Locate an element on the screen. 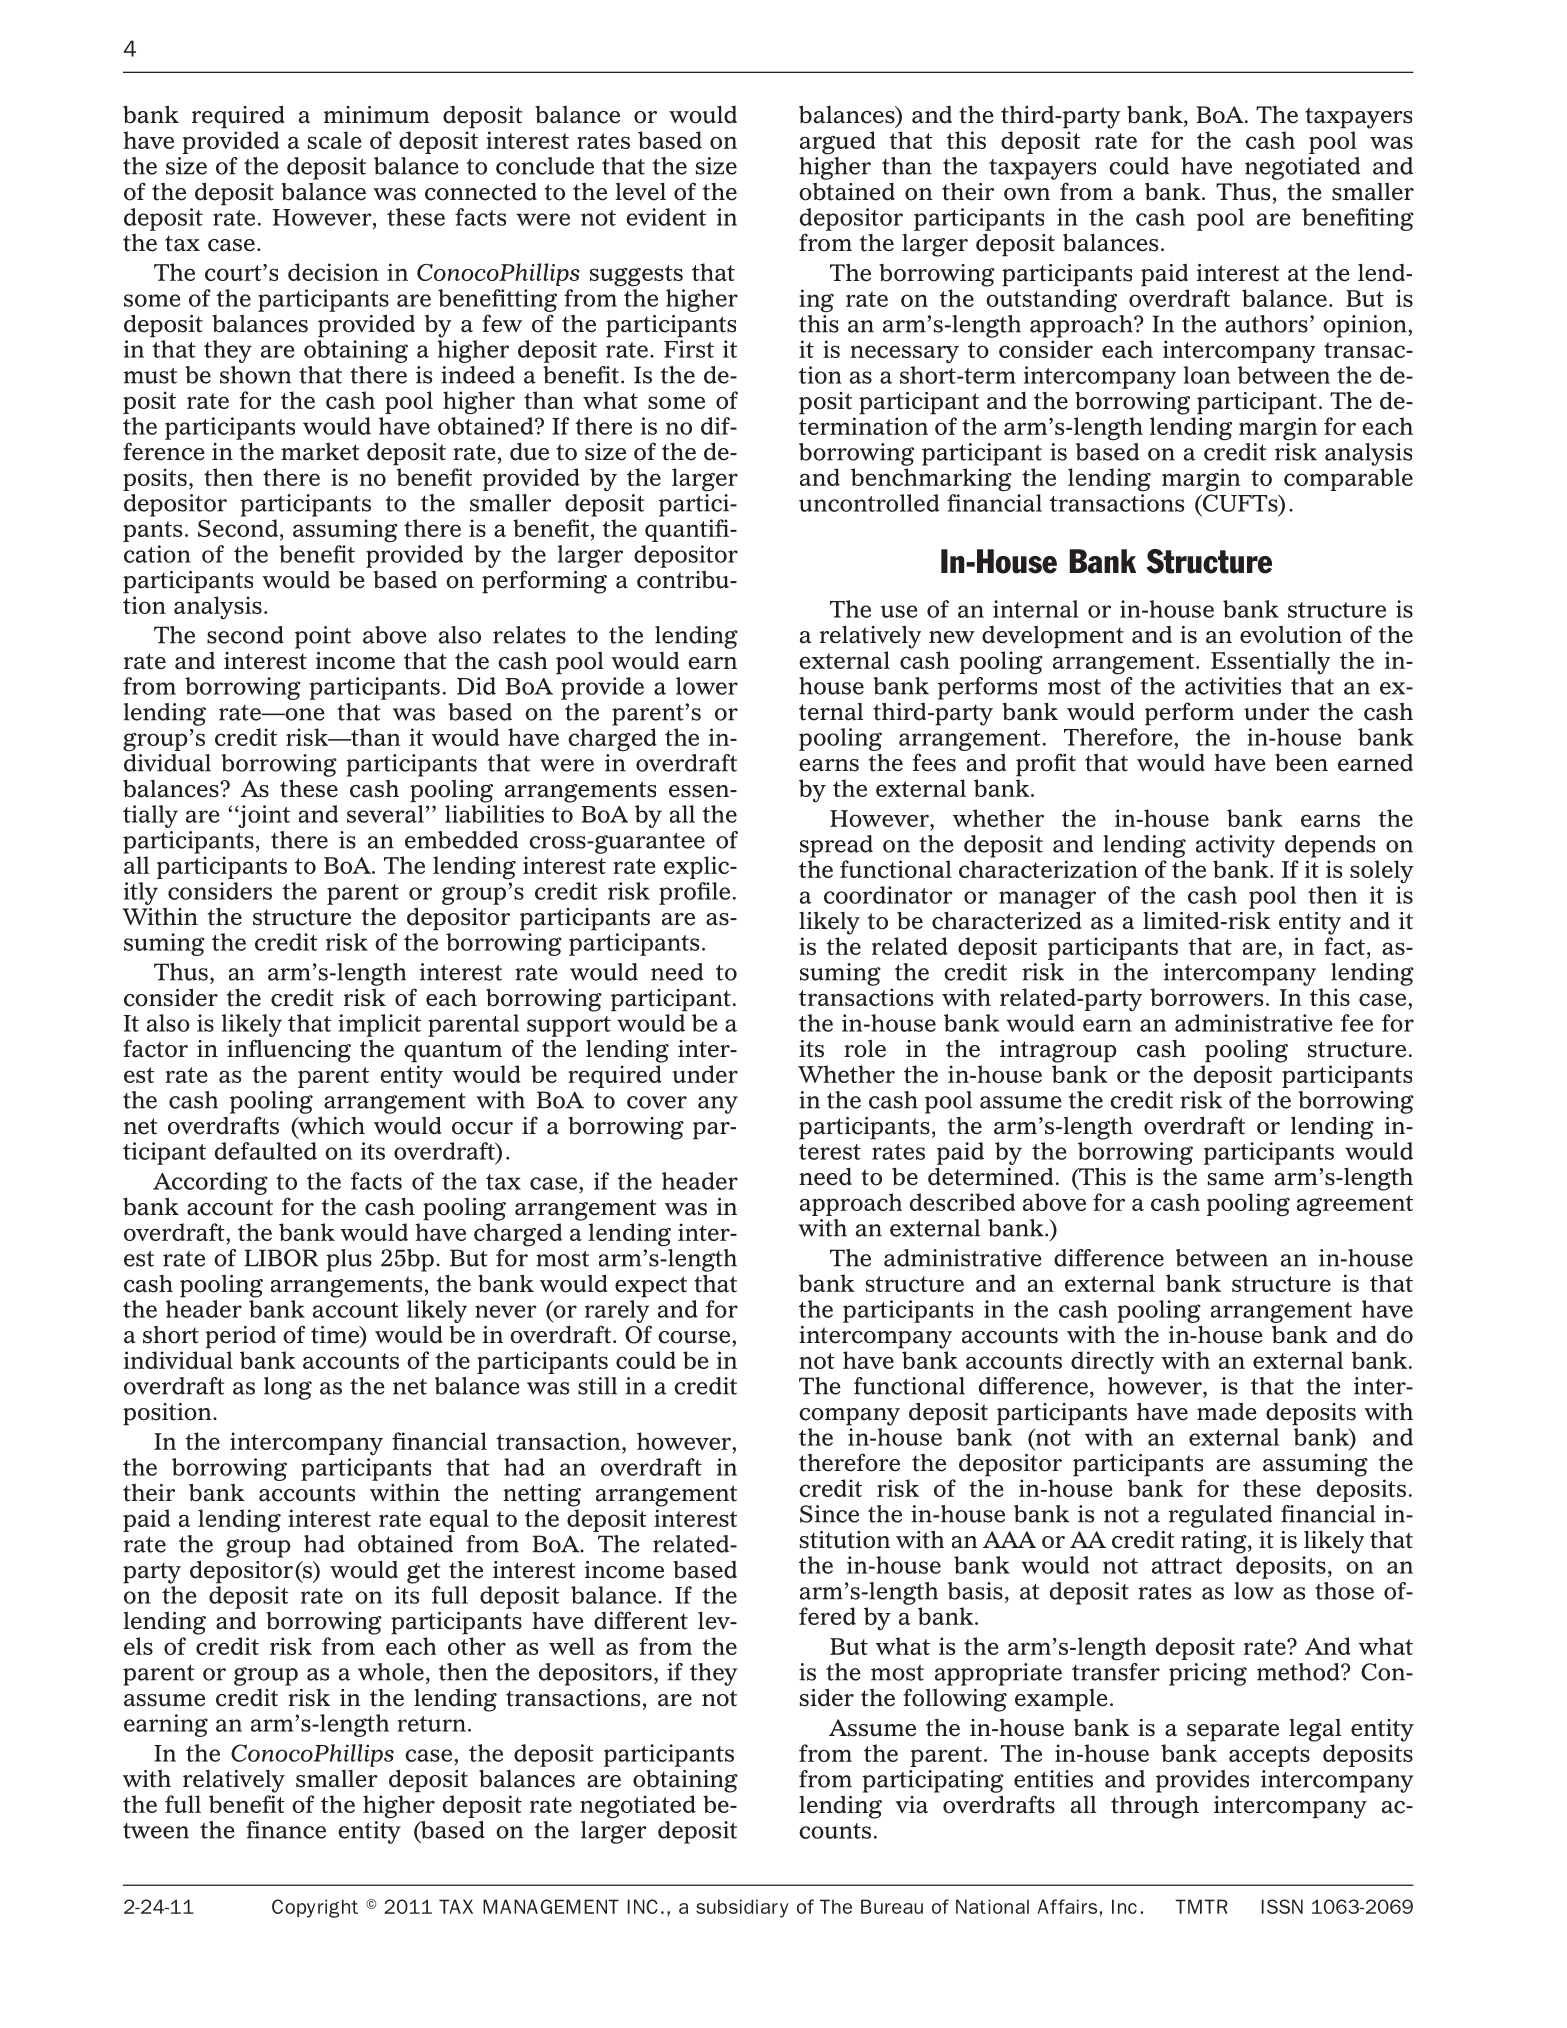  subsidiary is located at coordinates (742, 1908).
